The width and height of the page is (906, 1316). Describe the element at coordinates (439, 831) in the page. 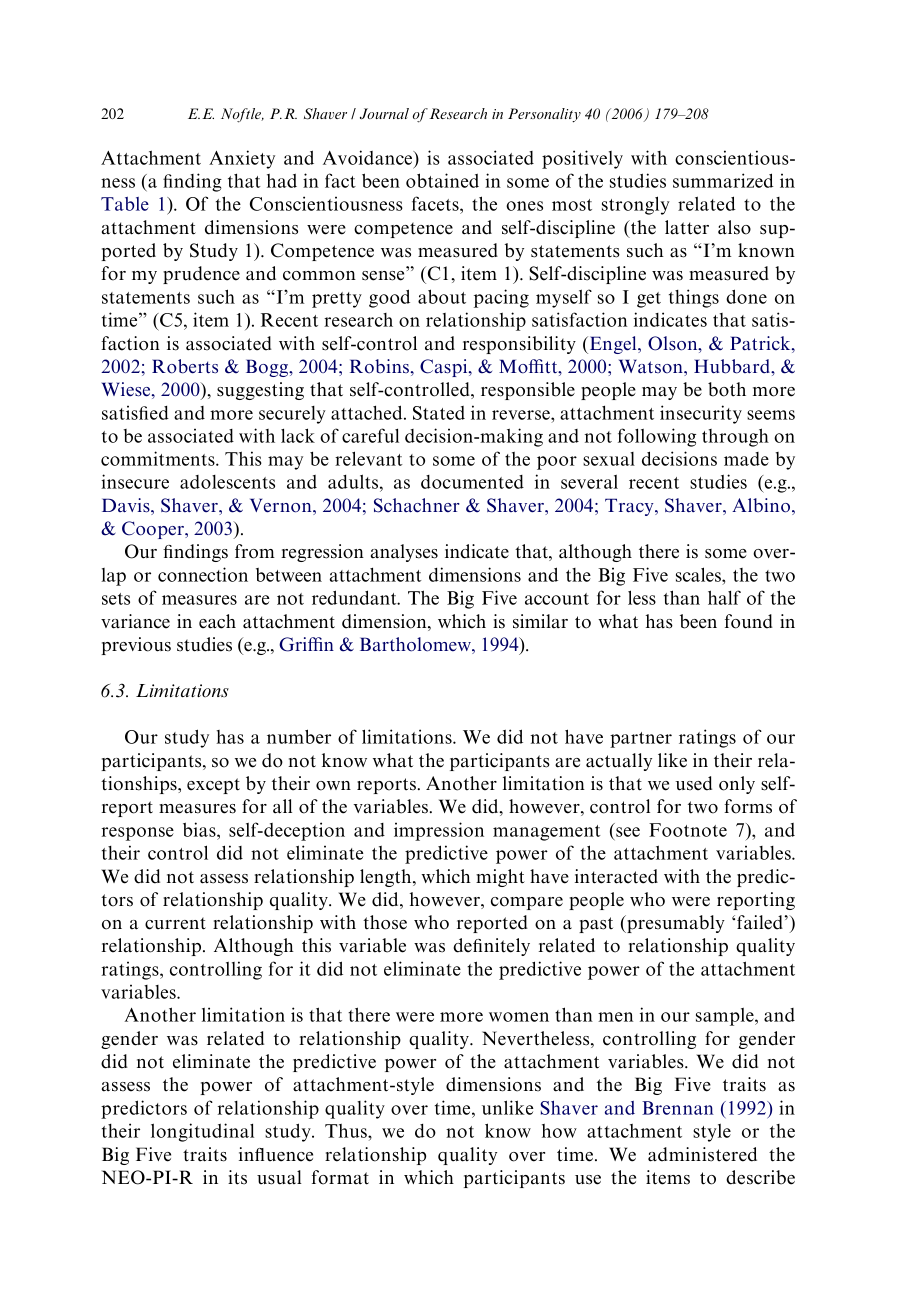

I see `impression` at that location.
